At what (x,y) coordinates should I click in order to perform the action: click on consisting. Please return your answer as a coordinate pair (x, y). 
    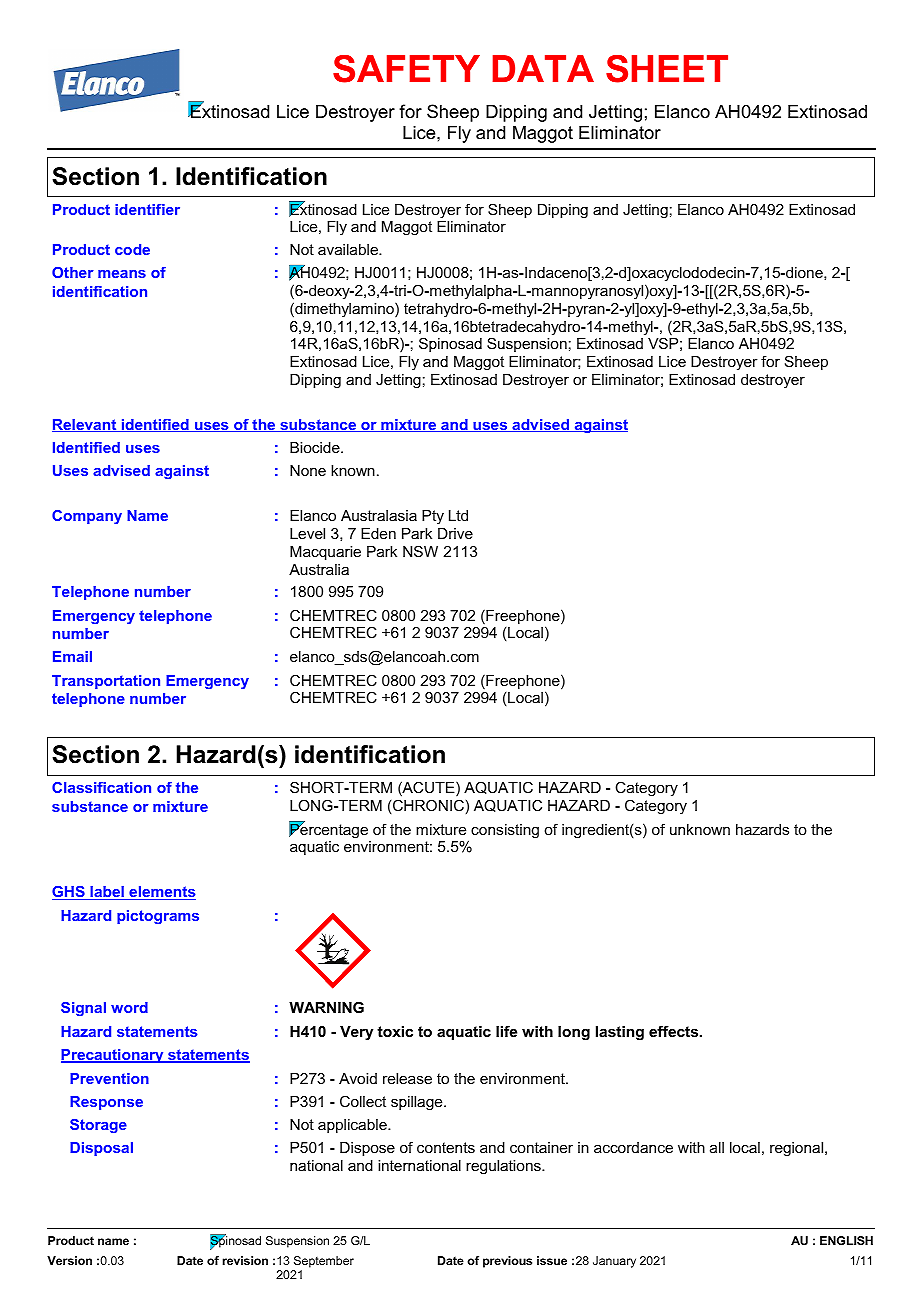
    Looking at the image, I should click on (505, 831).
